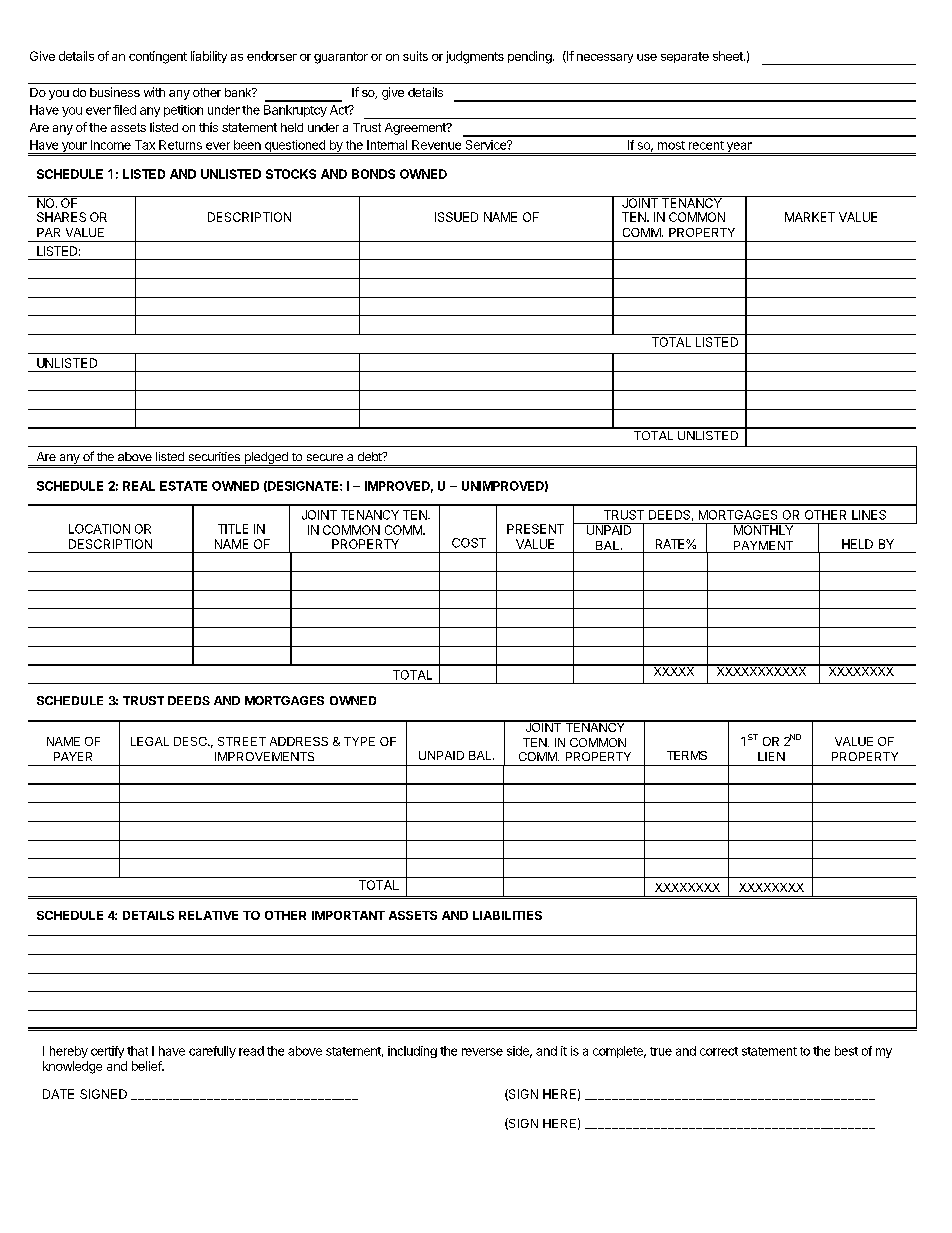  Describe the element at coordinates (412, 1052) in the document. I see `including` at that location.
